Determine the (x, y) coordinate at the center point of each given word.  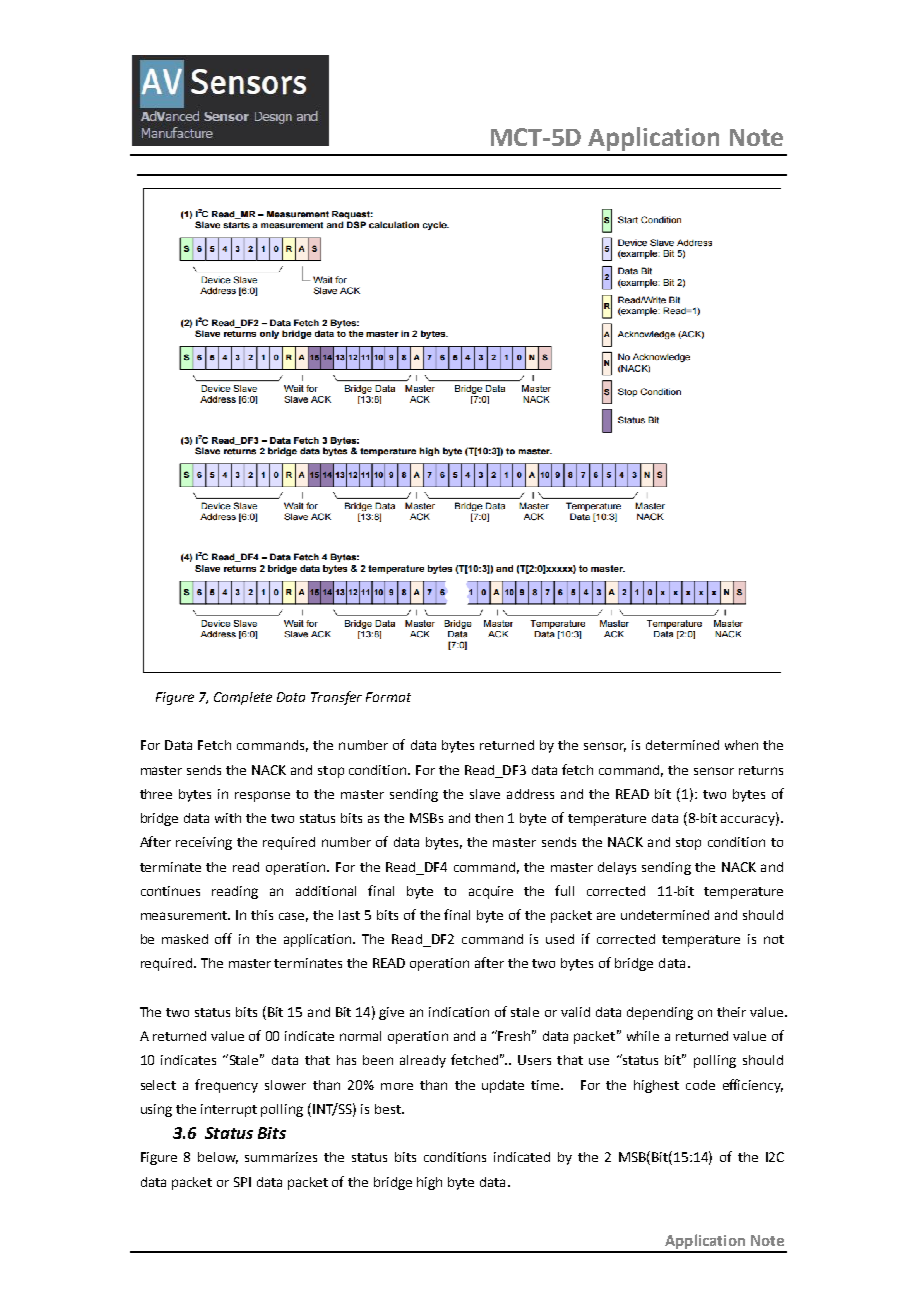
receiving (204, 843)
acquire (491, 892)
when (741, 745)
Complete (243, 698)
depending (660, 1013)
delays (617, 868)
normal (360, 1036)
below (218, 1158)
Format (388, 697)
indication (459, 1012)
